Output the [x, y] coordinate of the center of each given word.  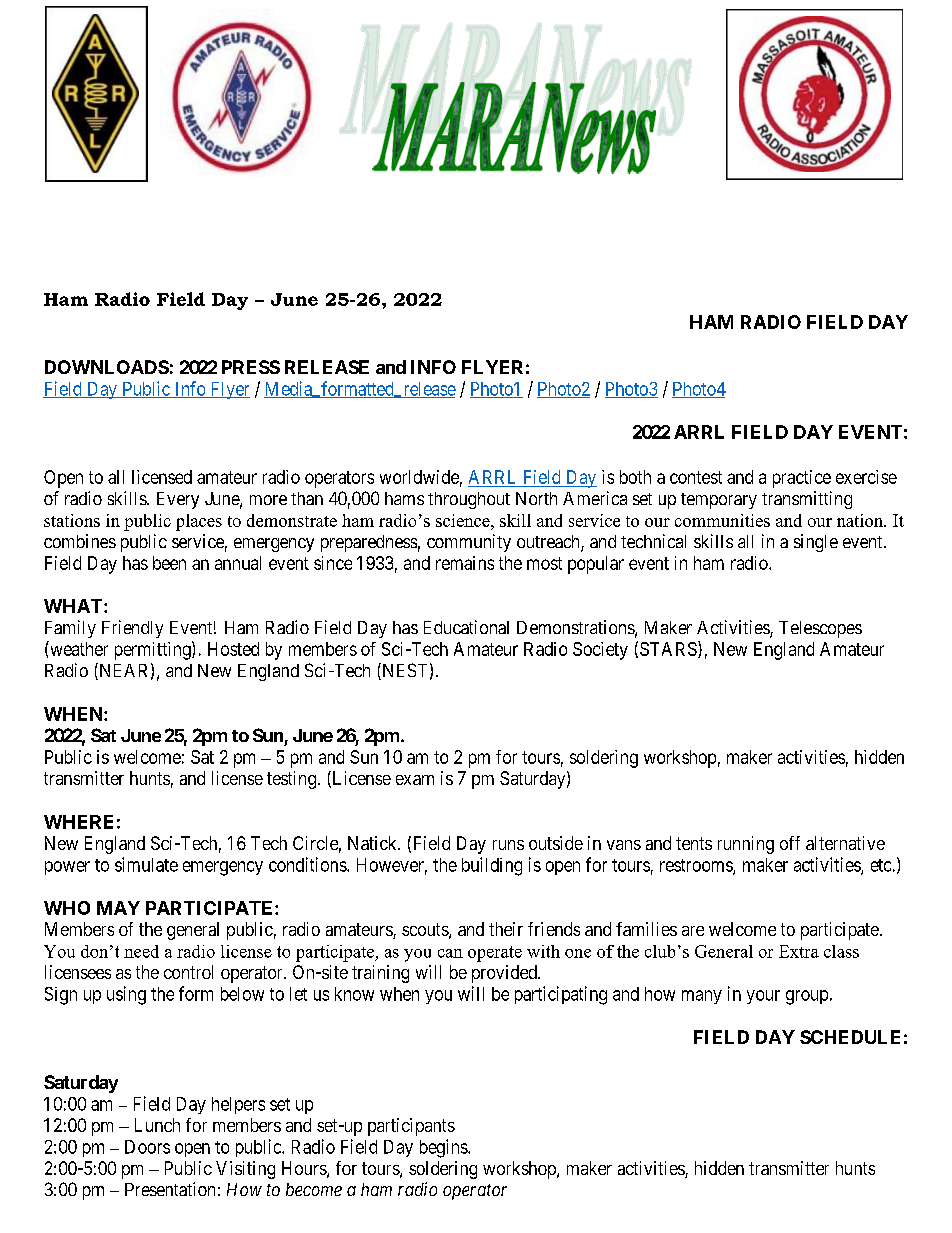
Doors [147, 1147]
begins [444, 1148]
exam [415, 780]
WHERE [78, 822]
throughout [469, 500]
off [790, 843]
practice [802, 479]
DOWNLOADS [107, 367]
